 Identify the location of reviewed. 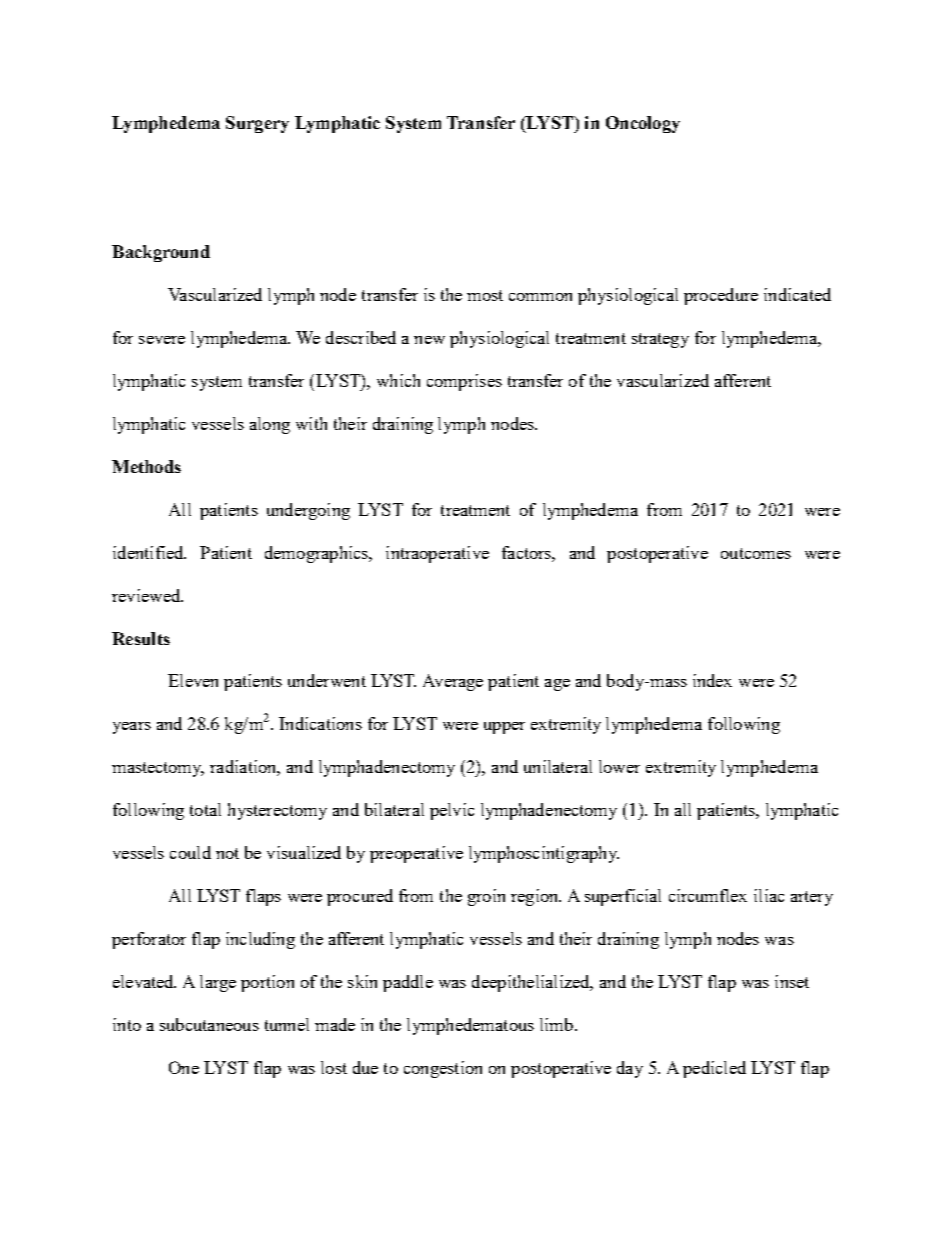
(147, 595).
